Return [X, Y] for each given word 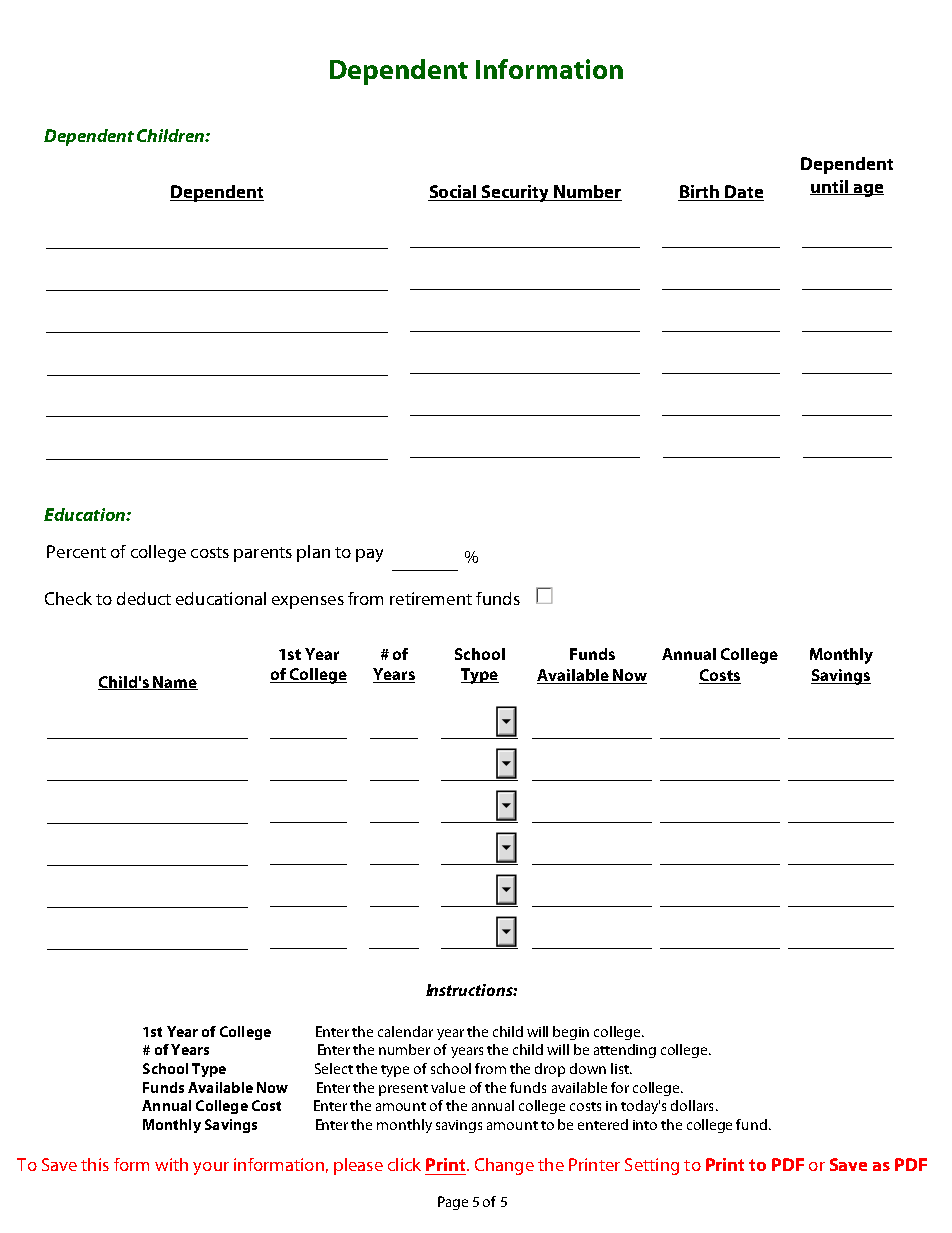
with [171, 1164]
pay [369, 555]
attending [625, 1051]
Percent [76, 551]
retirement [431, 598]
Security [516, 193]
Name [174, 683]
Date [743, 193]
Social [453, 193]
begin [571, 1033]
